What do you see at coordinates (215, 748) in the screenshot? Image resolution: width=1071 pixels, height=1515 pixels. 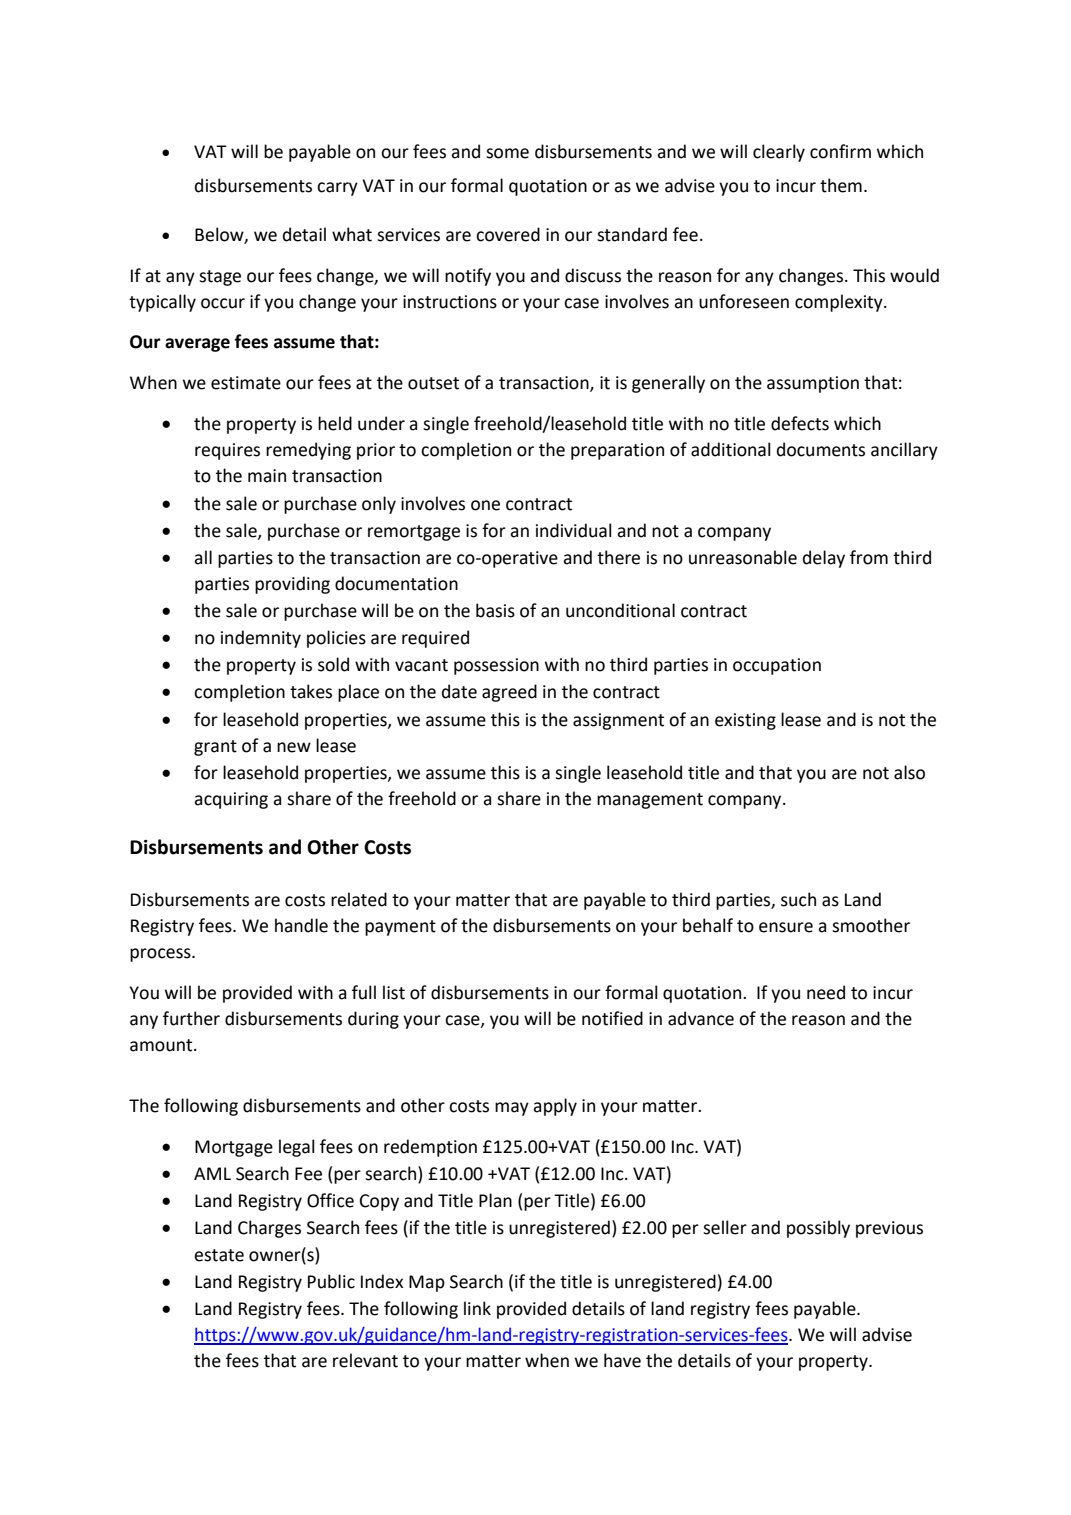 I see `grant` at bounding box center [215, 748].
